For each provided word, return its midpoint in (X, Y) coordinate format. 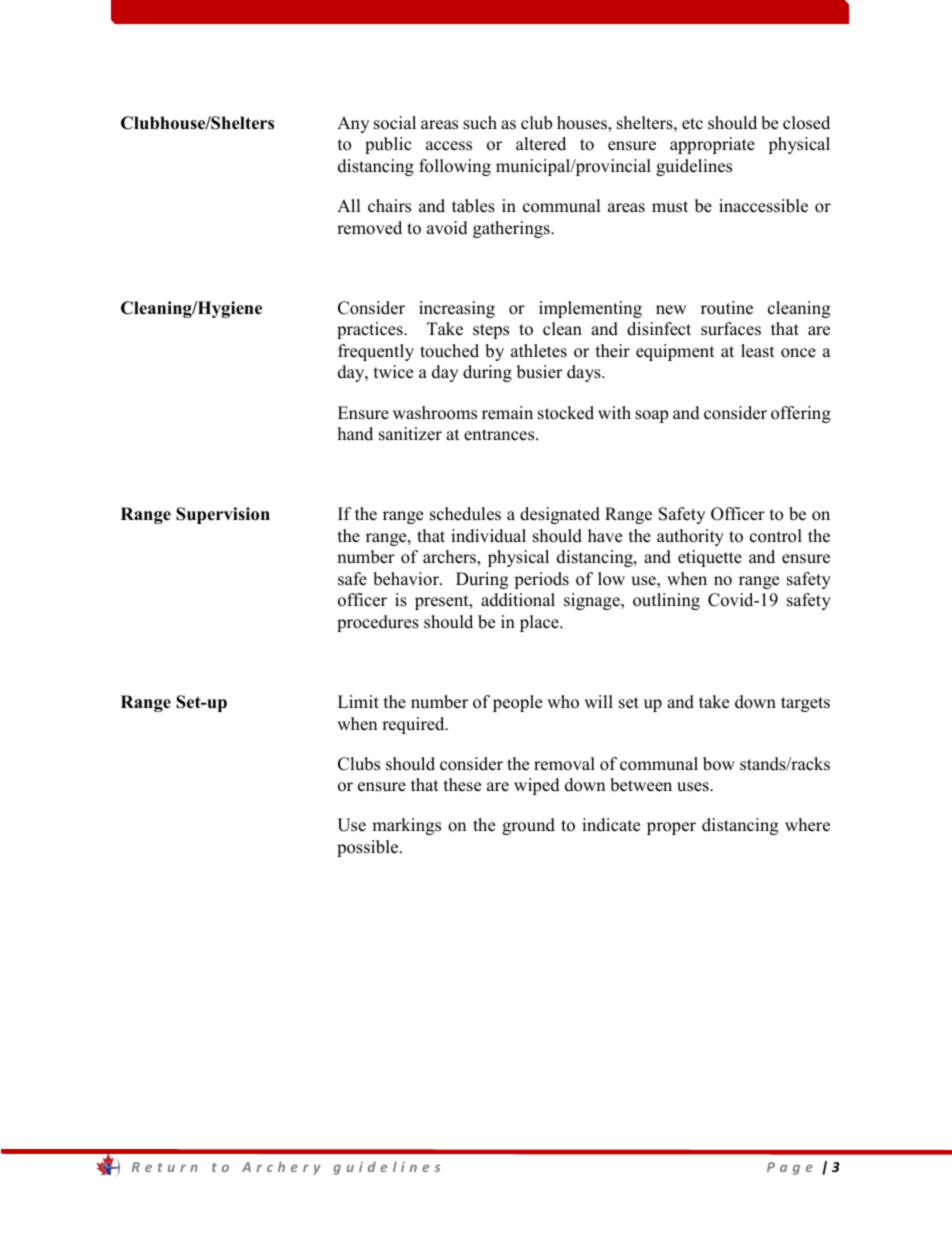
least (758, 351)
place (540, 623)
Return (165, 1167)
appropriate (712, 145)
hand (355, 434)
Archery (281, 1168)
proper (671, 828)
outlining (666, 601)
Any (353, 124)
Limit (358, 701)
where (807, 825)
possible (369, 848)
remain (507, 413)
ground (528, 826)
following (455, 167)
